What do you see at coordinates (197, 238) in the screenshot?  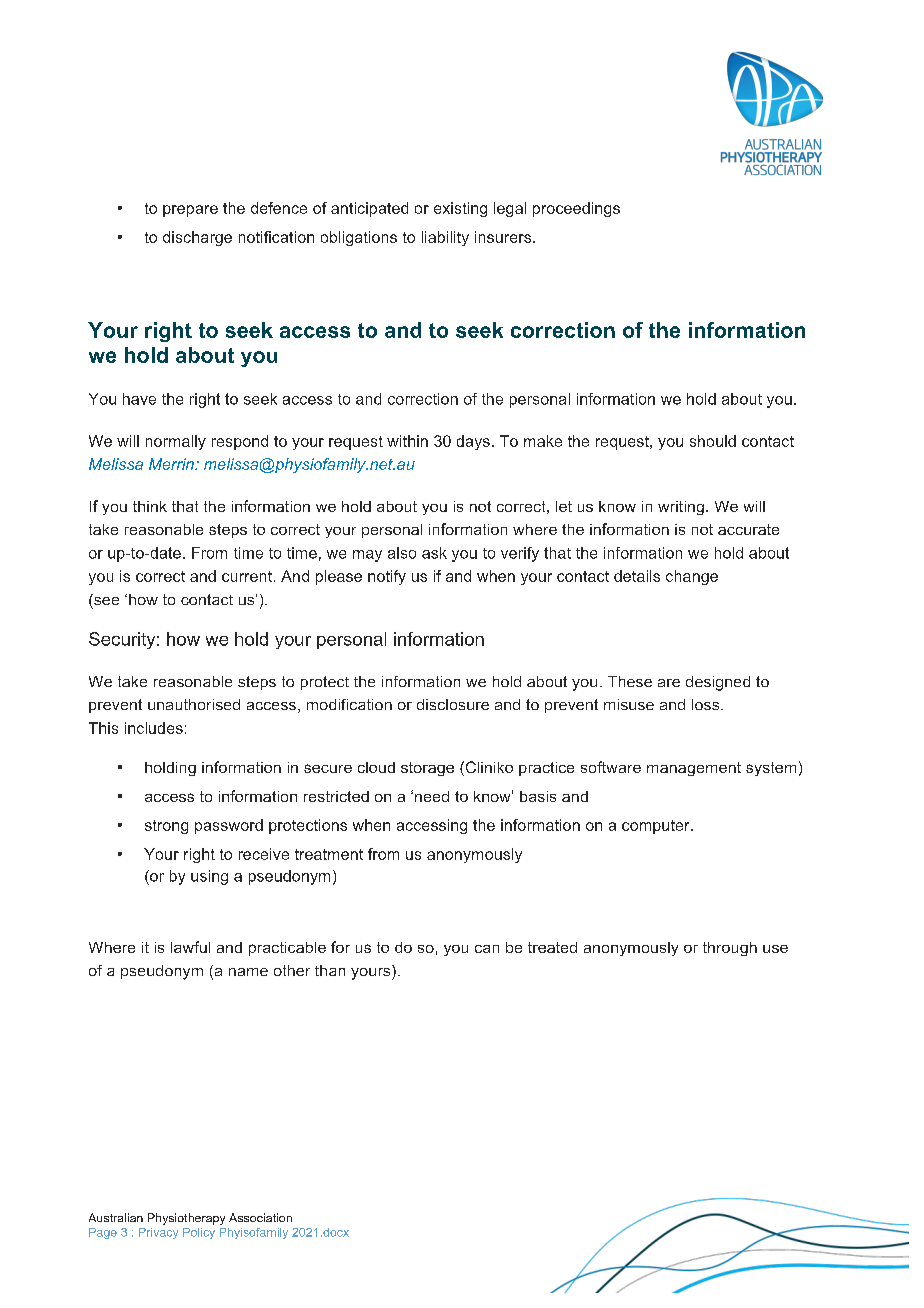 I see `discharge` at bounding box center [197, 238].
